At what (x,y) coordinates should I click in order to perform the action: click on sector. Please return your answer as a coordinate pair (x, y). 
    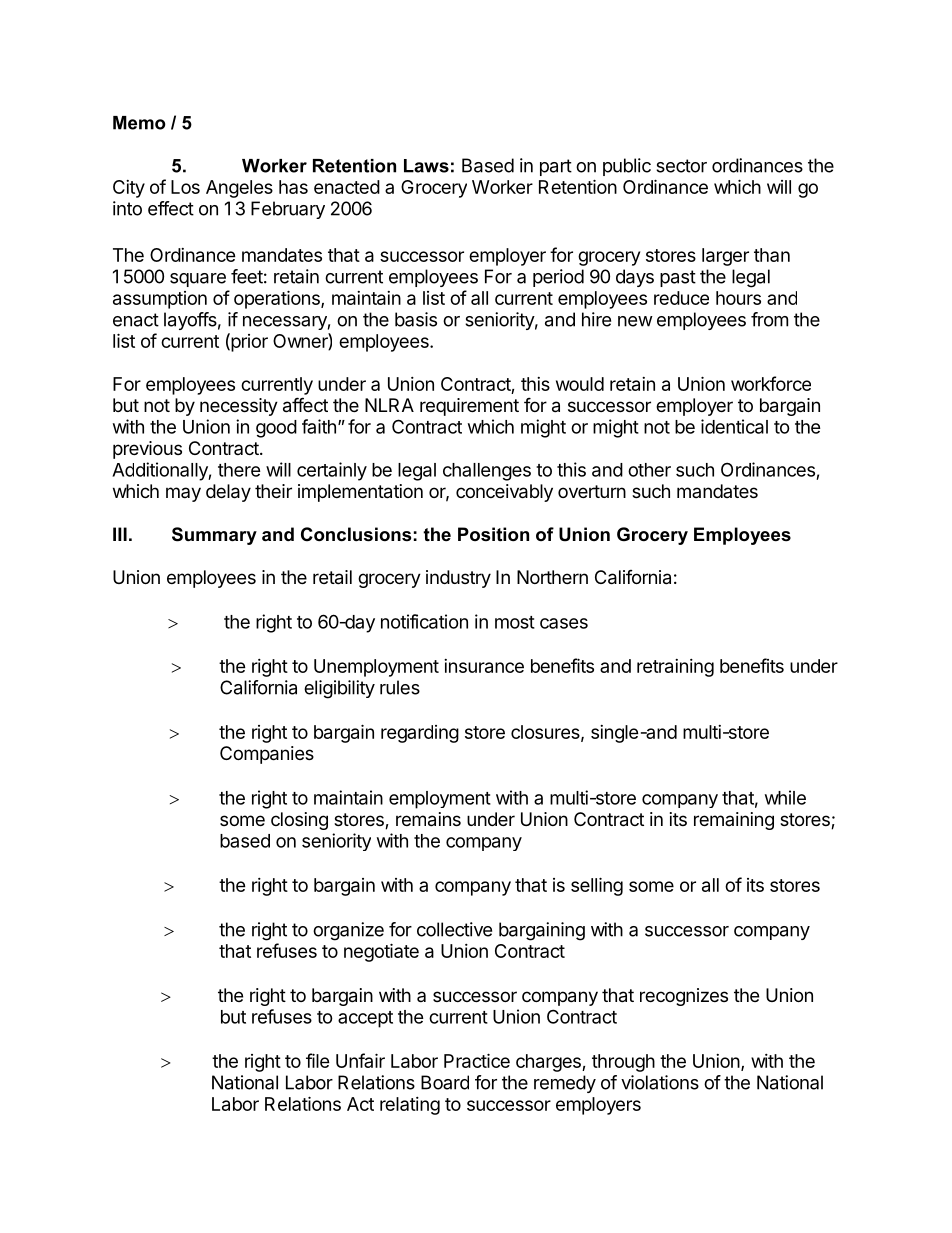
    Looking at the image, I should click on (681, 166).
